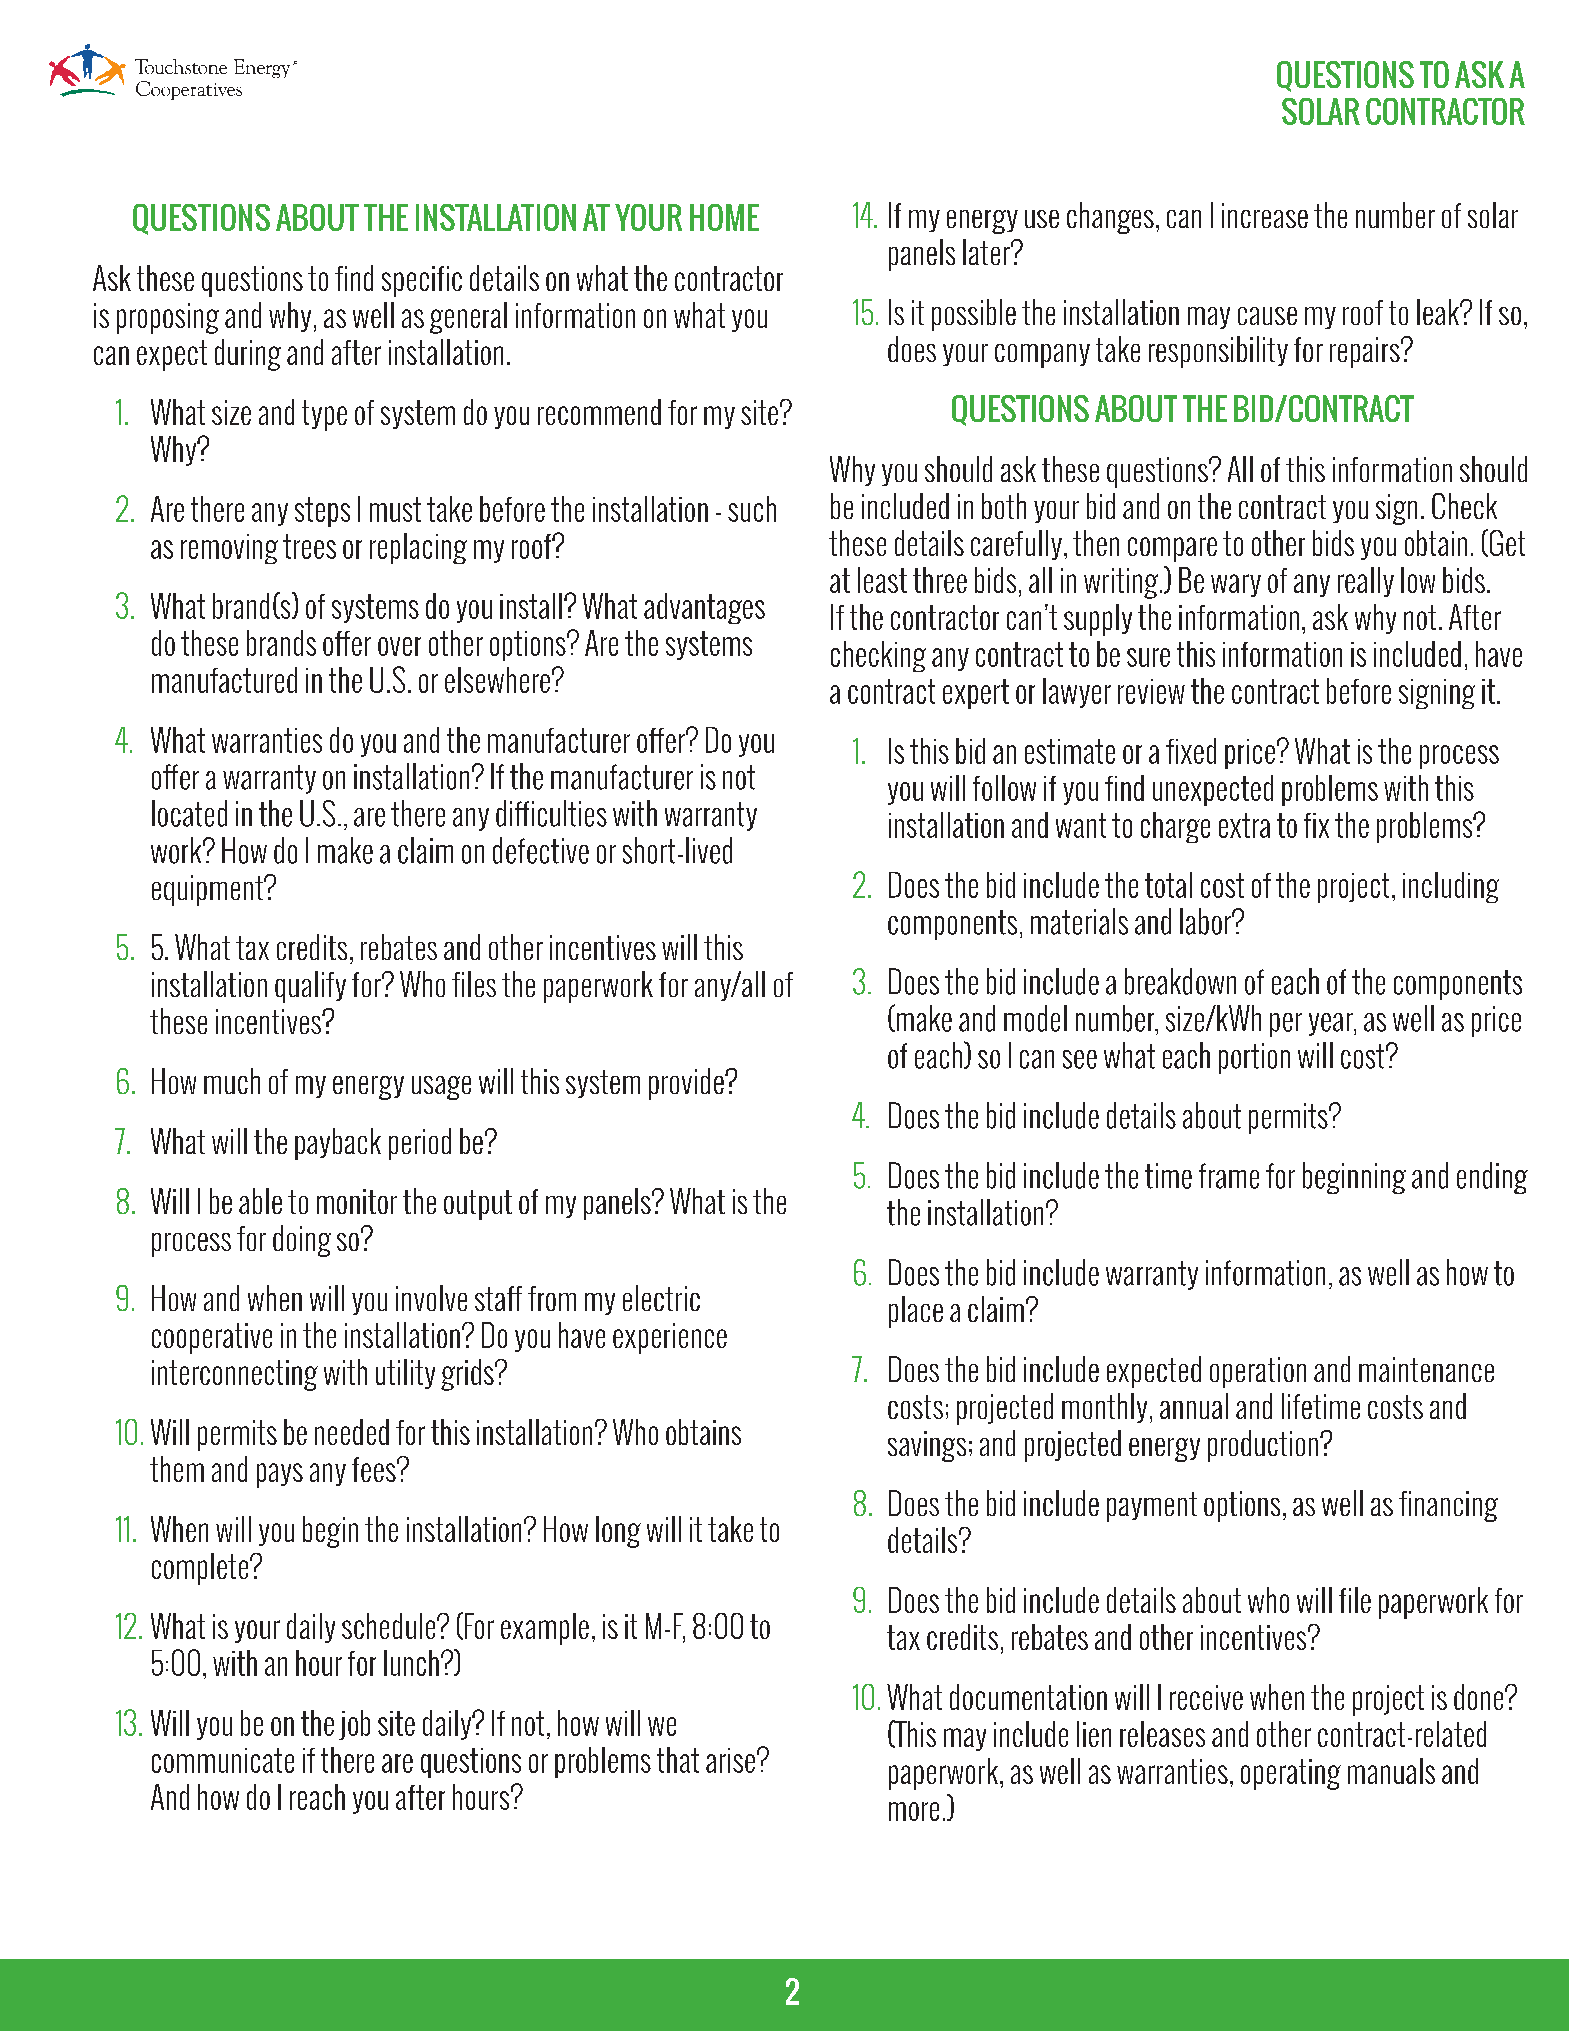 This screenshot has height=2031, width=1569. What do you see at coordinates (1229, 1176) in the screenshot?
I see `frame` at bounding box center [1229, 1176].
